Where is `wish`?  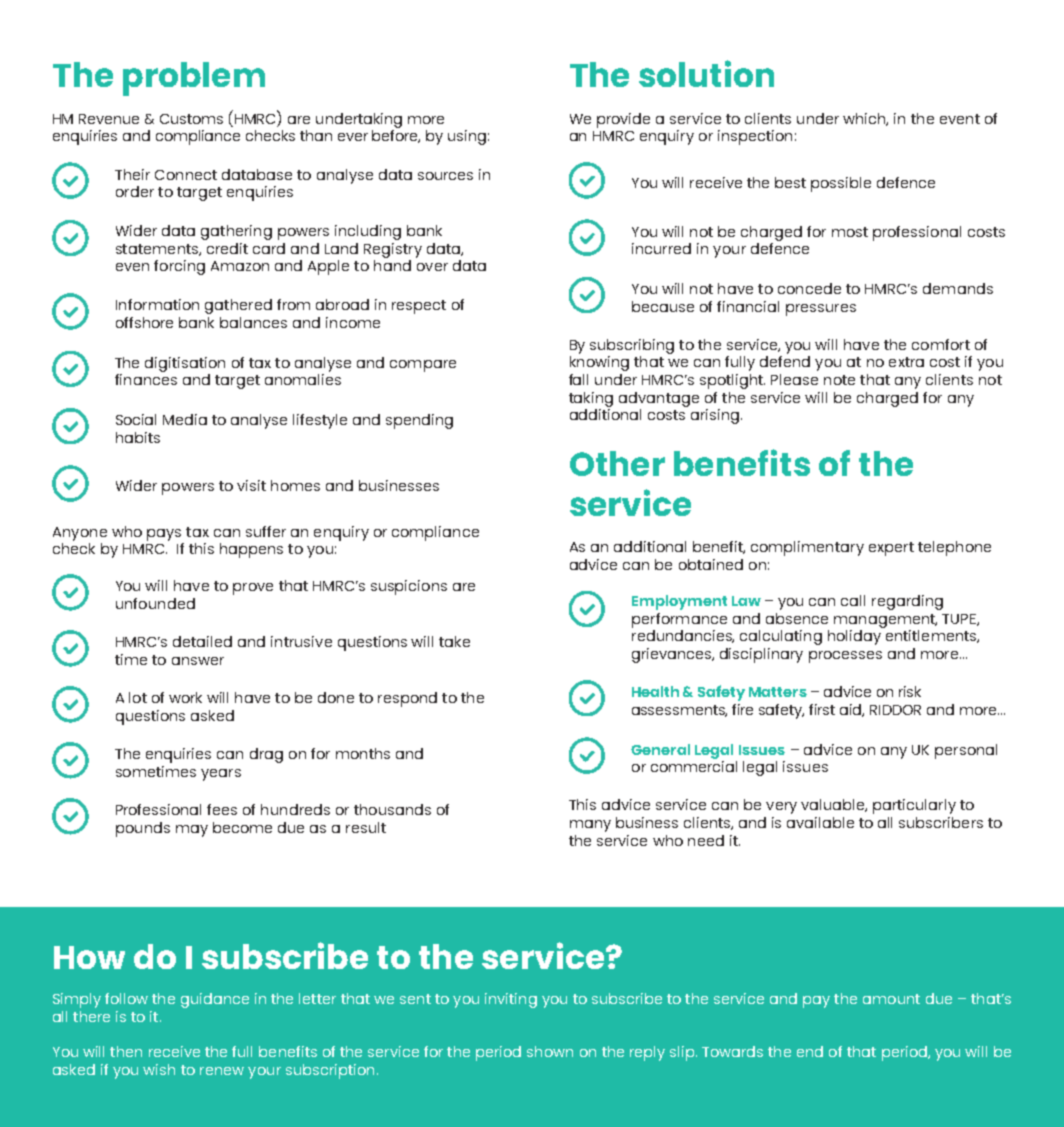
wish is located at coordinates (159, 1069).
